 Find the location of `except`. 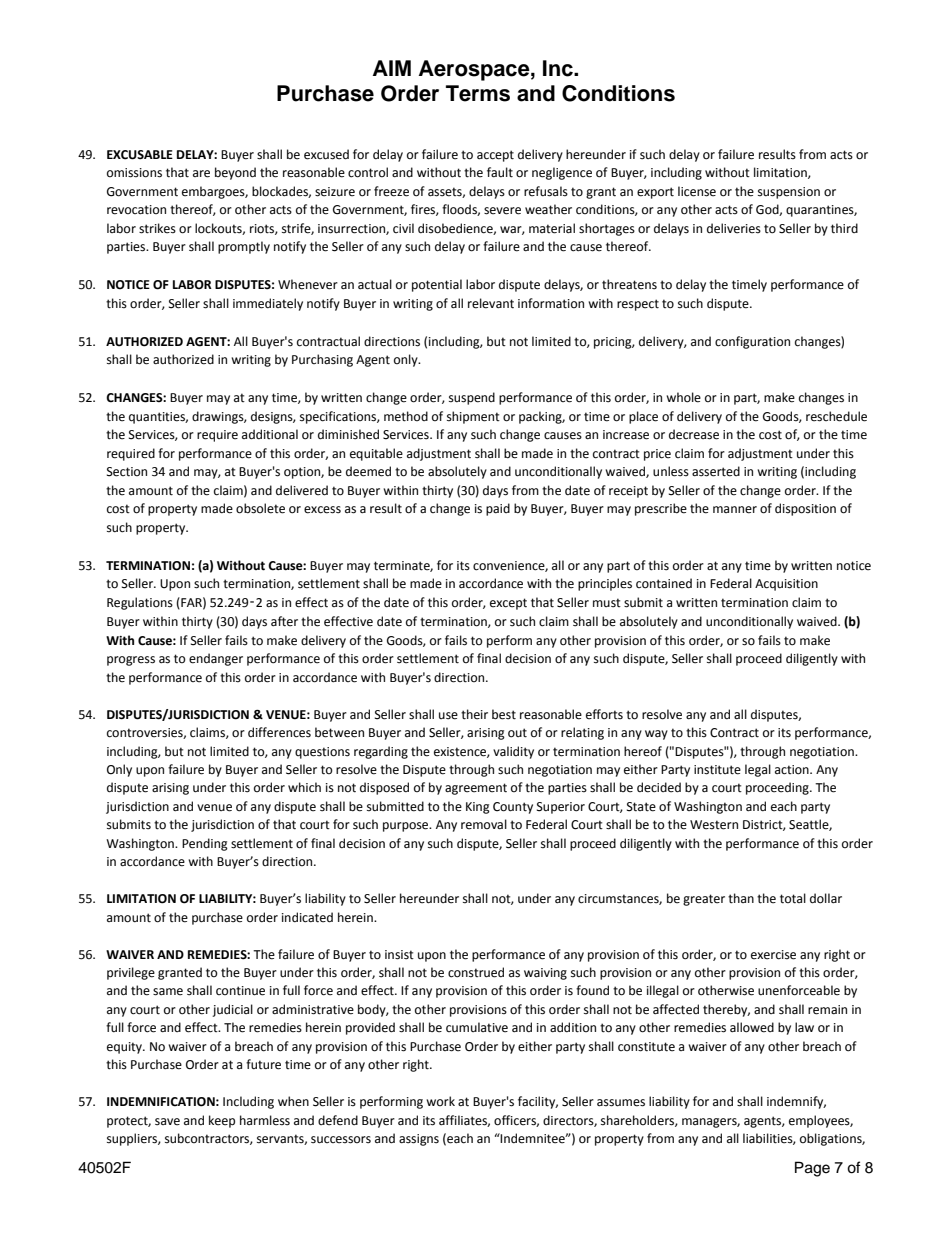

except is located at coordinates (508, 604).
